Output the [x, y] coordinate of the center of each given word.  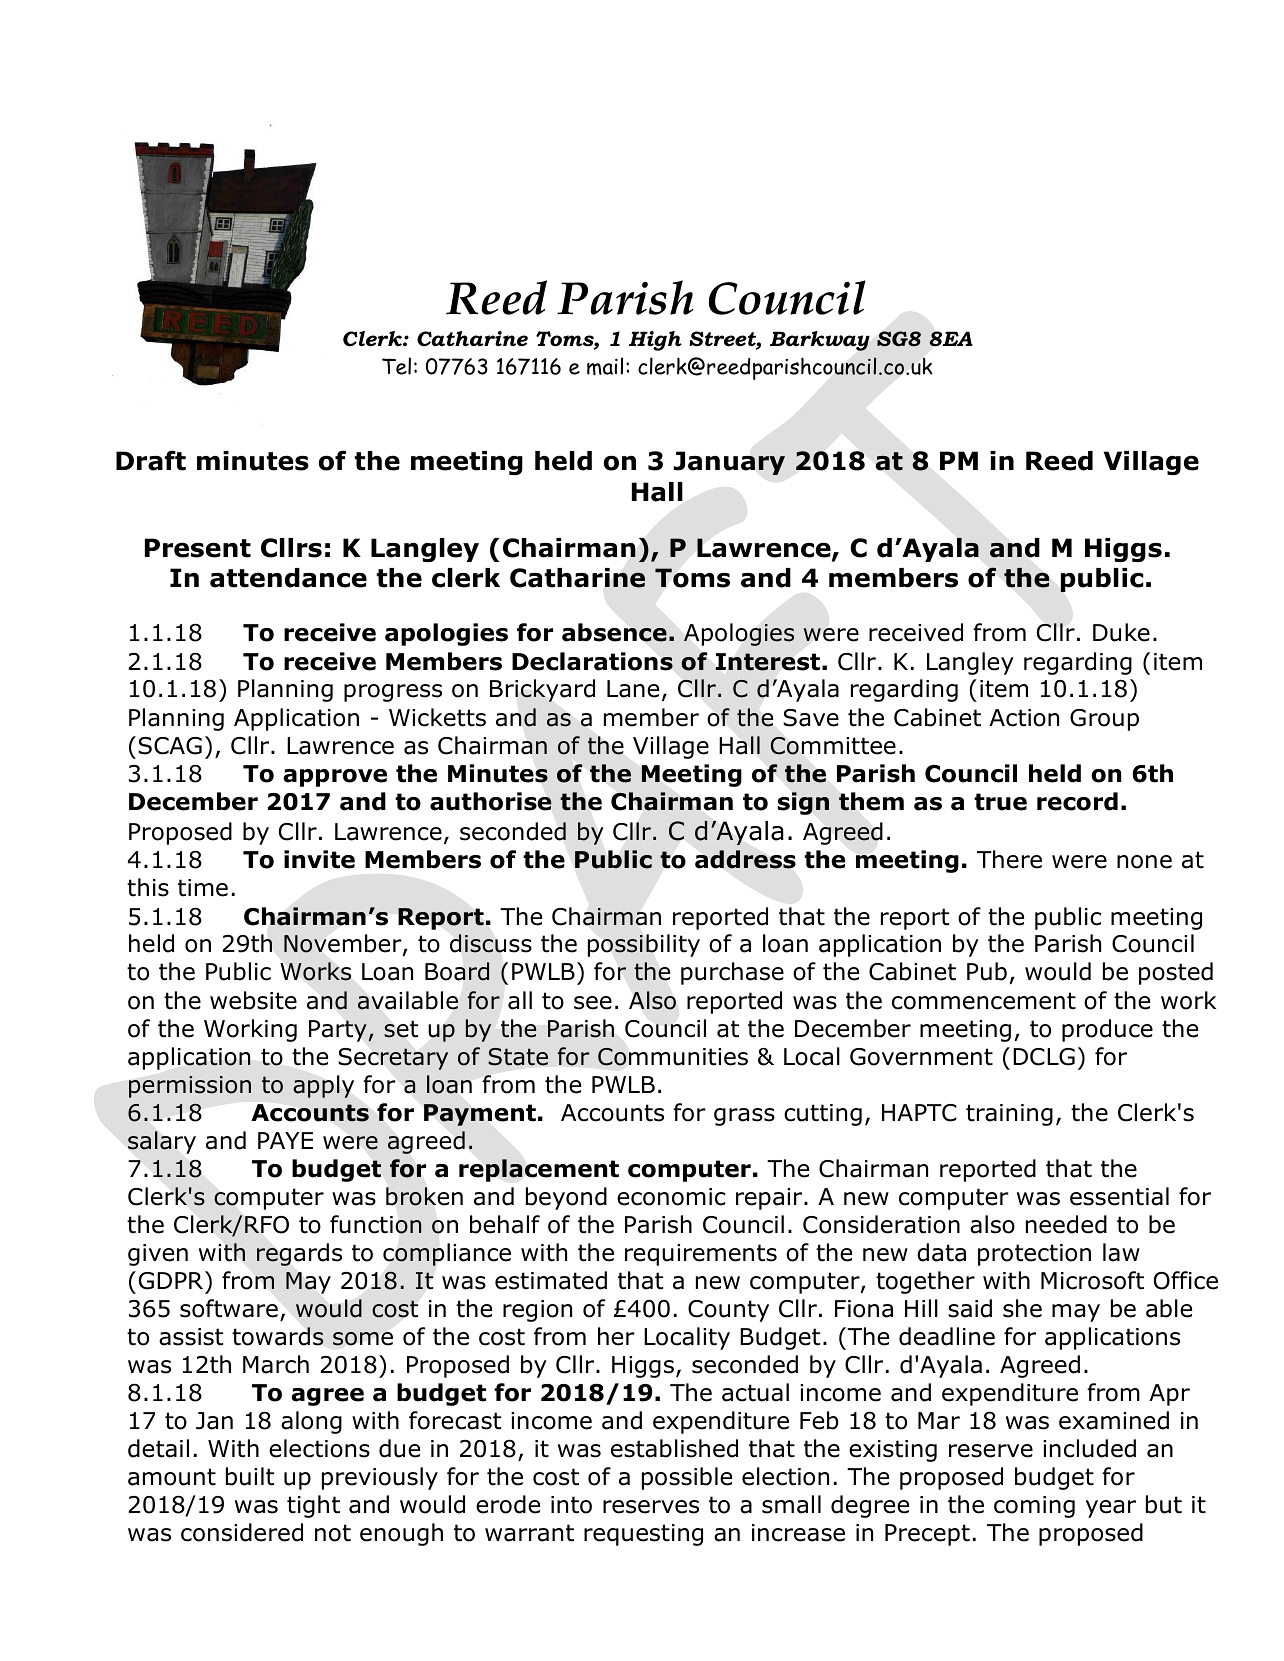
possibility [644, 945]
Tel [396, 366]
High [655, 341]
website [253, 1000]
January [729, 463]
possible [687, 1478]
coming [1034, 1507]
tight [313, 1506]
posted [1176, 973]
